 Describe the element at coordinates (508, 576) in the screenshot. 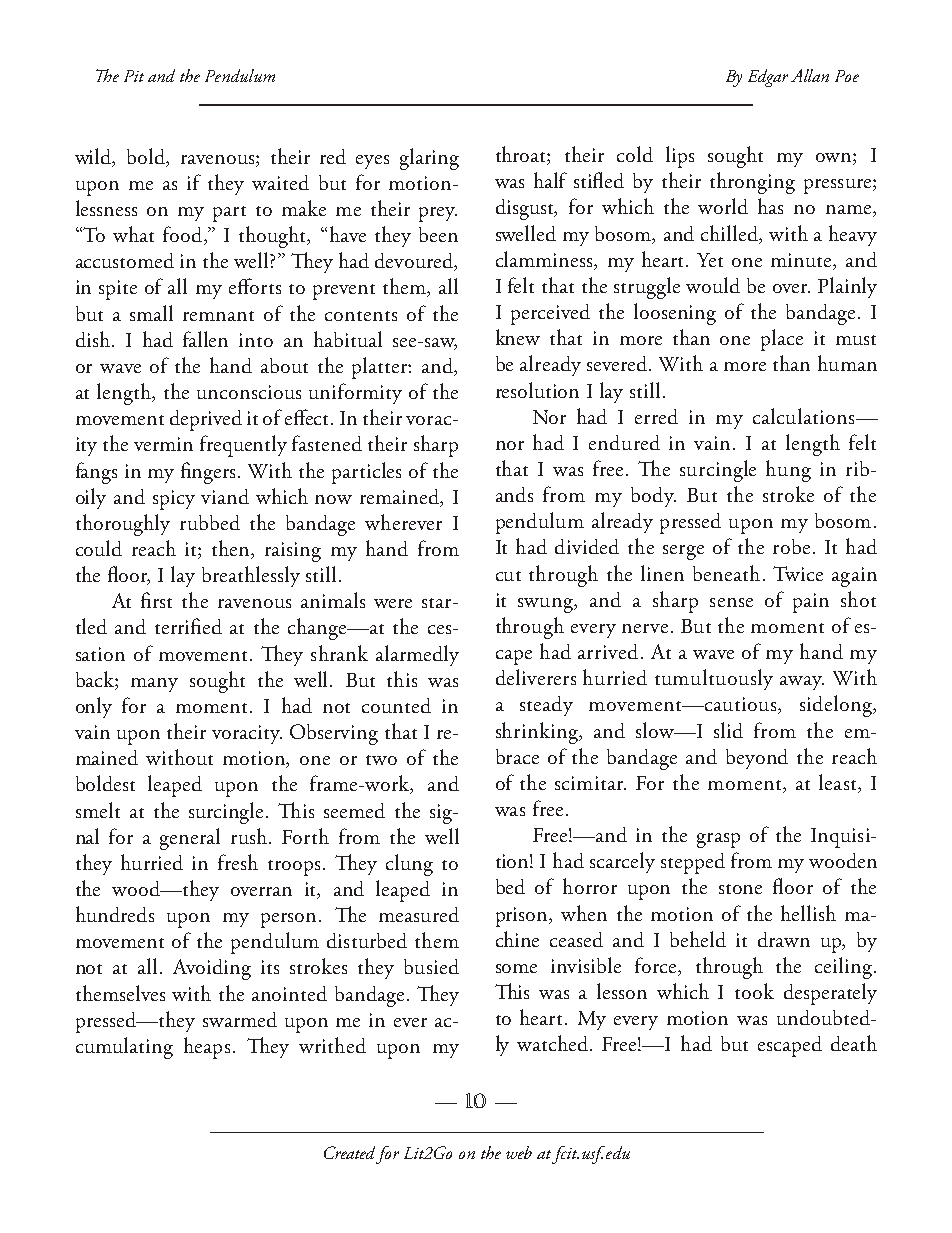

I see `cut` at that location.
